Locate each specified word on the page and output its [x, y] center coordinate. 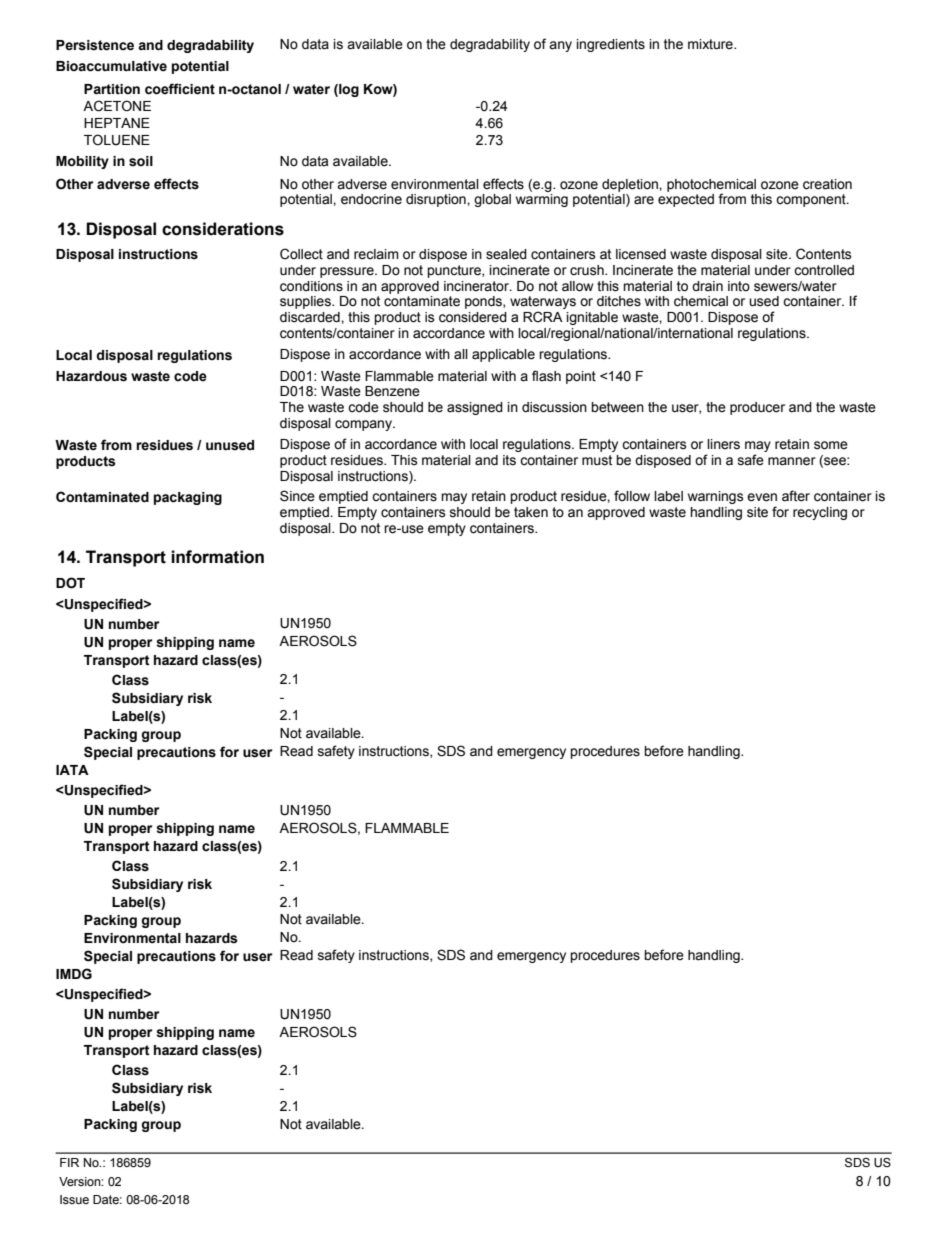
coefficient [180, 89]
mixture [711, 44]
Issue [74, 1200]
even [762, 497]
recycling [820, 513]
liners [723, 444]
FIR [69, 1162]
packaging [188, 498]
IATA [72, 770]
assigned [475, 408]
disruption [437, 200]
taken [531, 512]
